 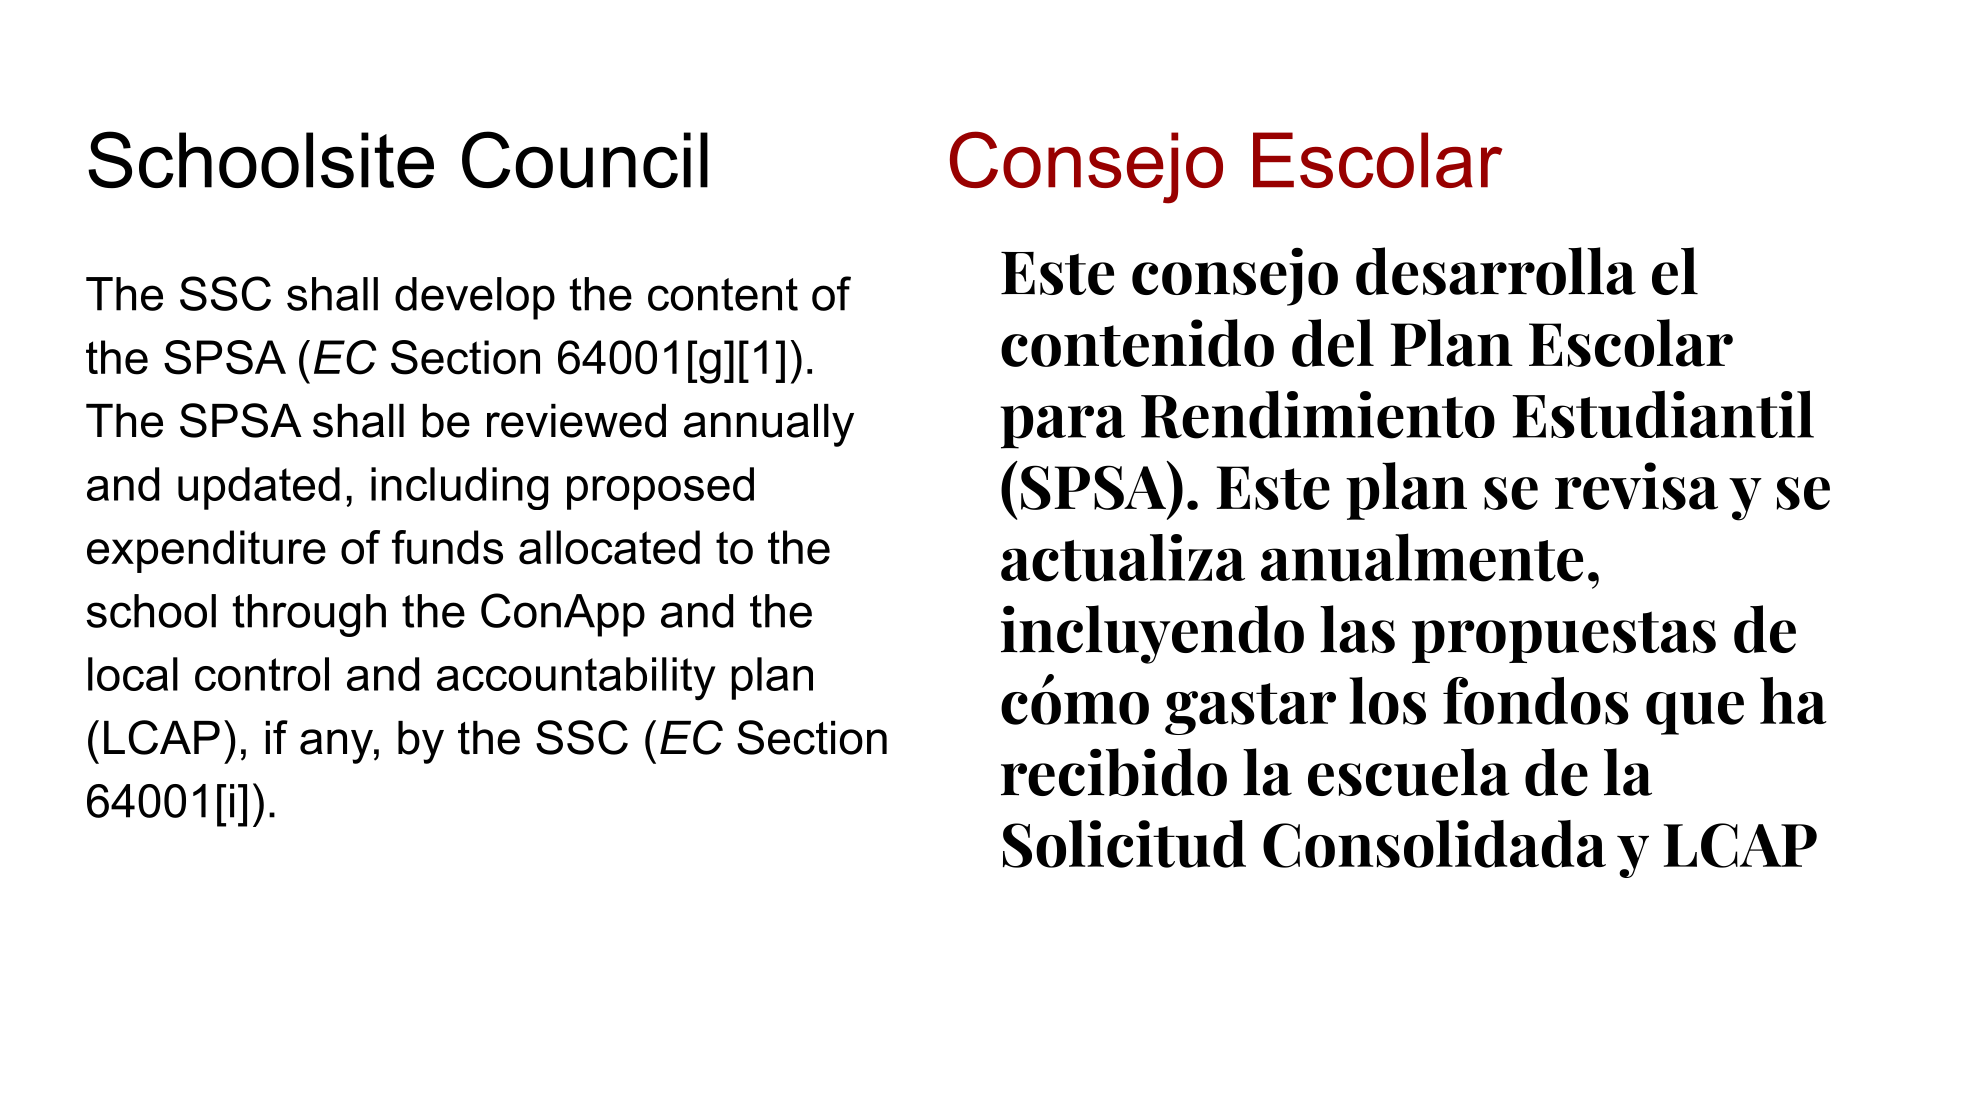 What do you see at coordinates (262, 674) in the screenshot?
I see `control` at bounding box center [262, 674].
